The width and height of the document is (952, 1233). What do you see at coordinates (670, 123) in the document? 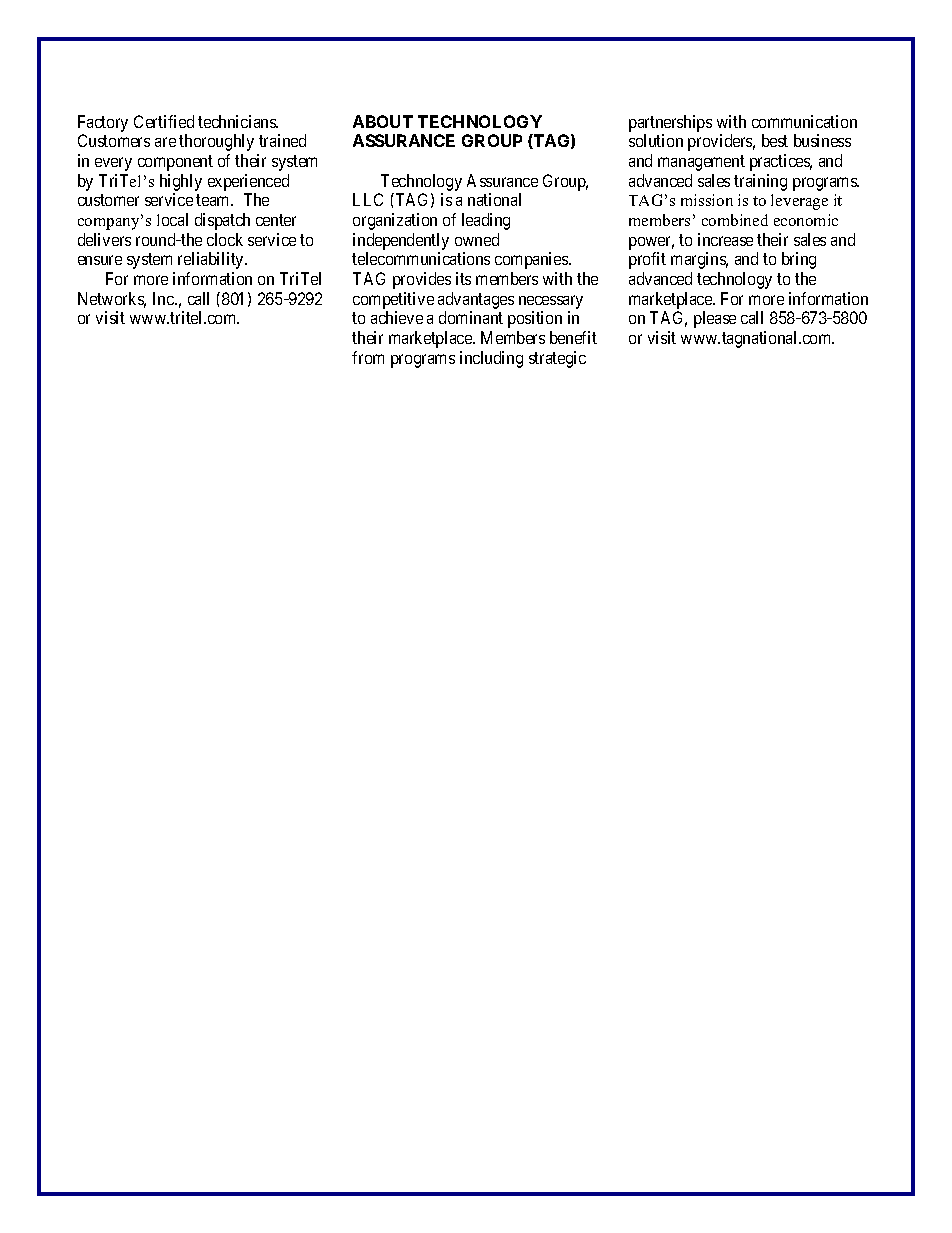
I see `partnerships` at bounding box center [670, 123].
